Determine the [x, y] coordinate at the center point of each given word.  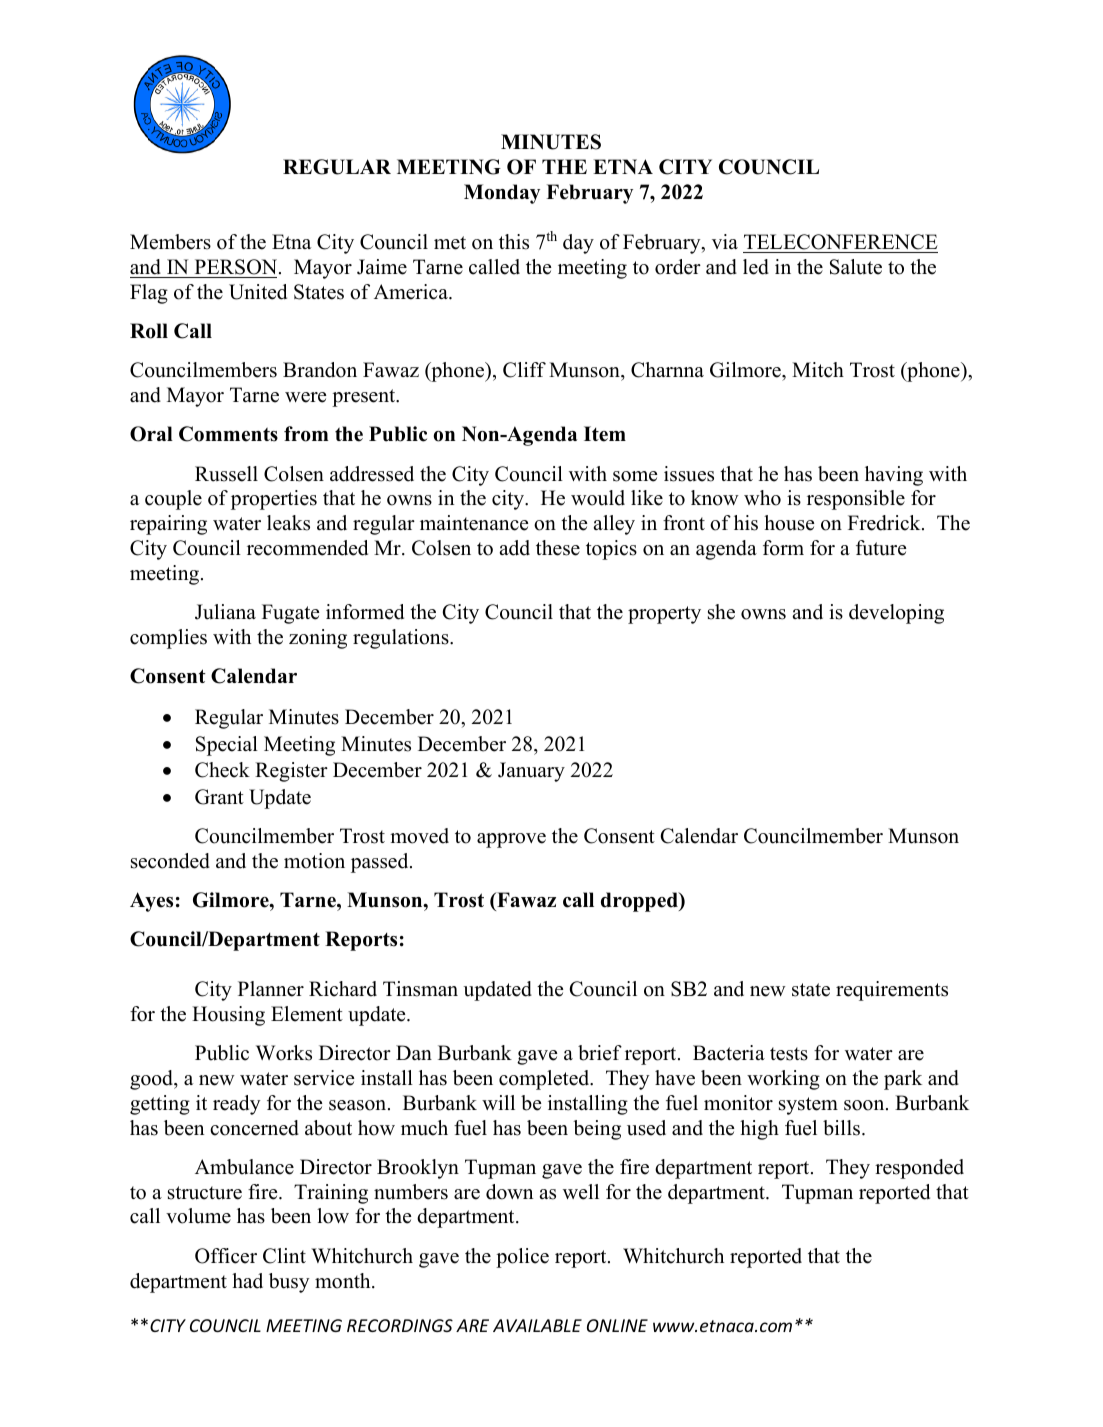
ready [237, 1105]
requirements [892, 991]
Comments [228, 434]
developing [896, 614]
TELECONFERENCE [841, 242]
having [894, 476]
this [514, 242]
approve [511, 840]
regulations [402, 639]
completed [545, 1080]
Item [605, 434]
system [808, 1106]
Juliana [225, 612]
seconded [170, 861]
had [247, 1281]
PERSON [237, 267]
